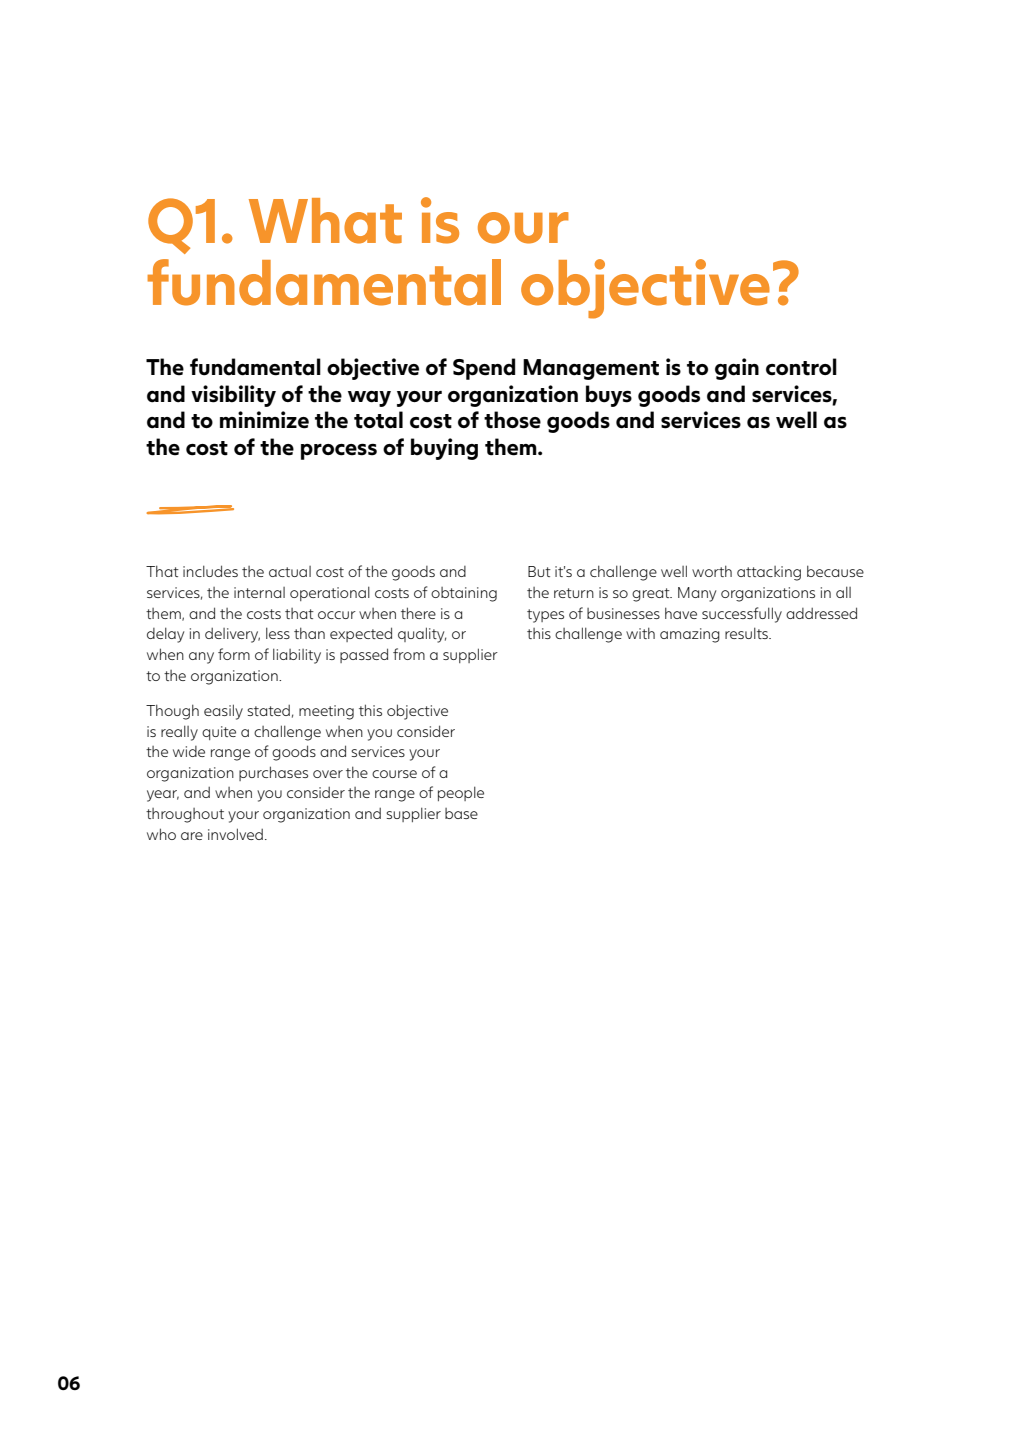 The height and width of the document is (1449, 1025). What do you see at coordinates (461, 813) in the document?
I see `base` at bounding box center [461, 813].
